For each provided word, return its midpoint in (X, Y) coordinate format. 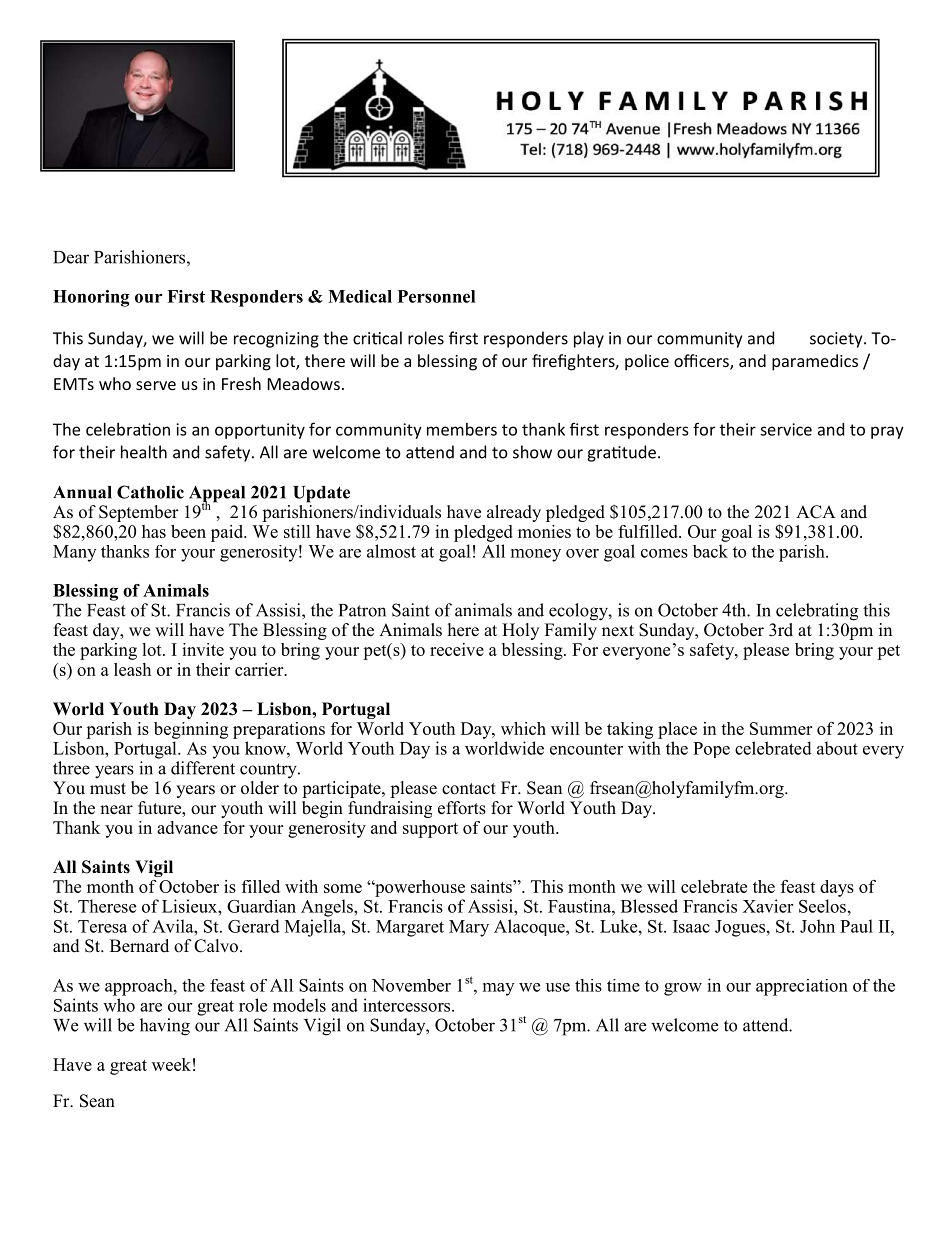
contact (469, 789)
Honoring (91, 298)
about (837, 748)
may (498, 989)
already (514, 513)
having (165, 1027)
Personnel (436, 296)
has (154, 531)
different (203, 768)
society (837, 340)
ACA (816, 512)
